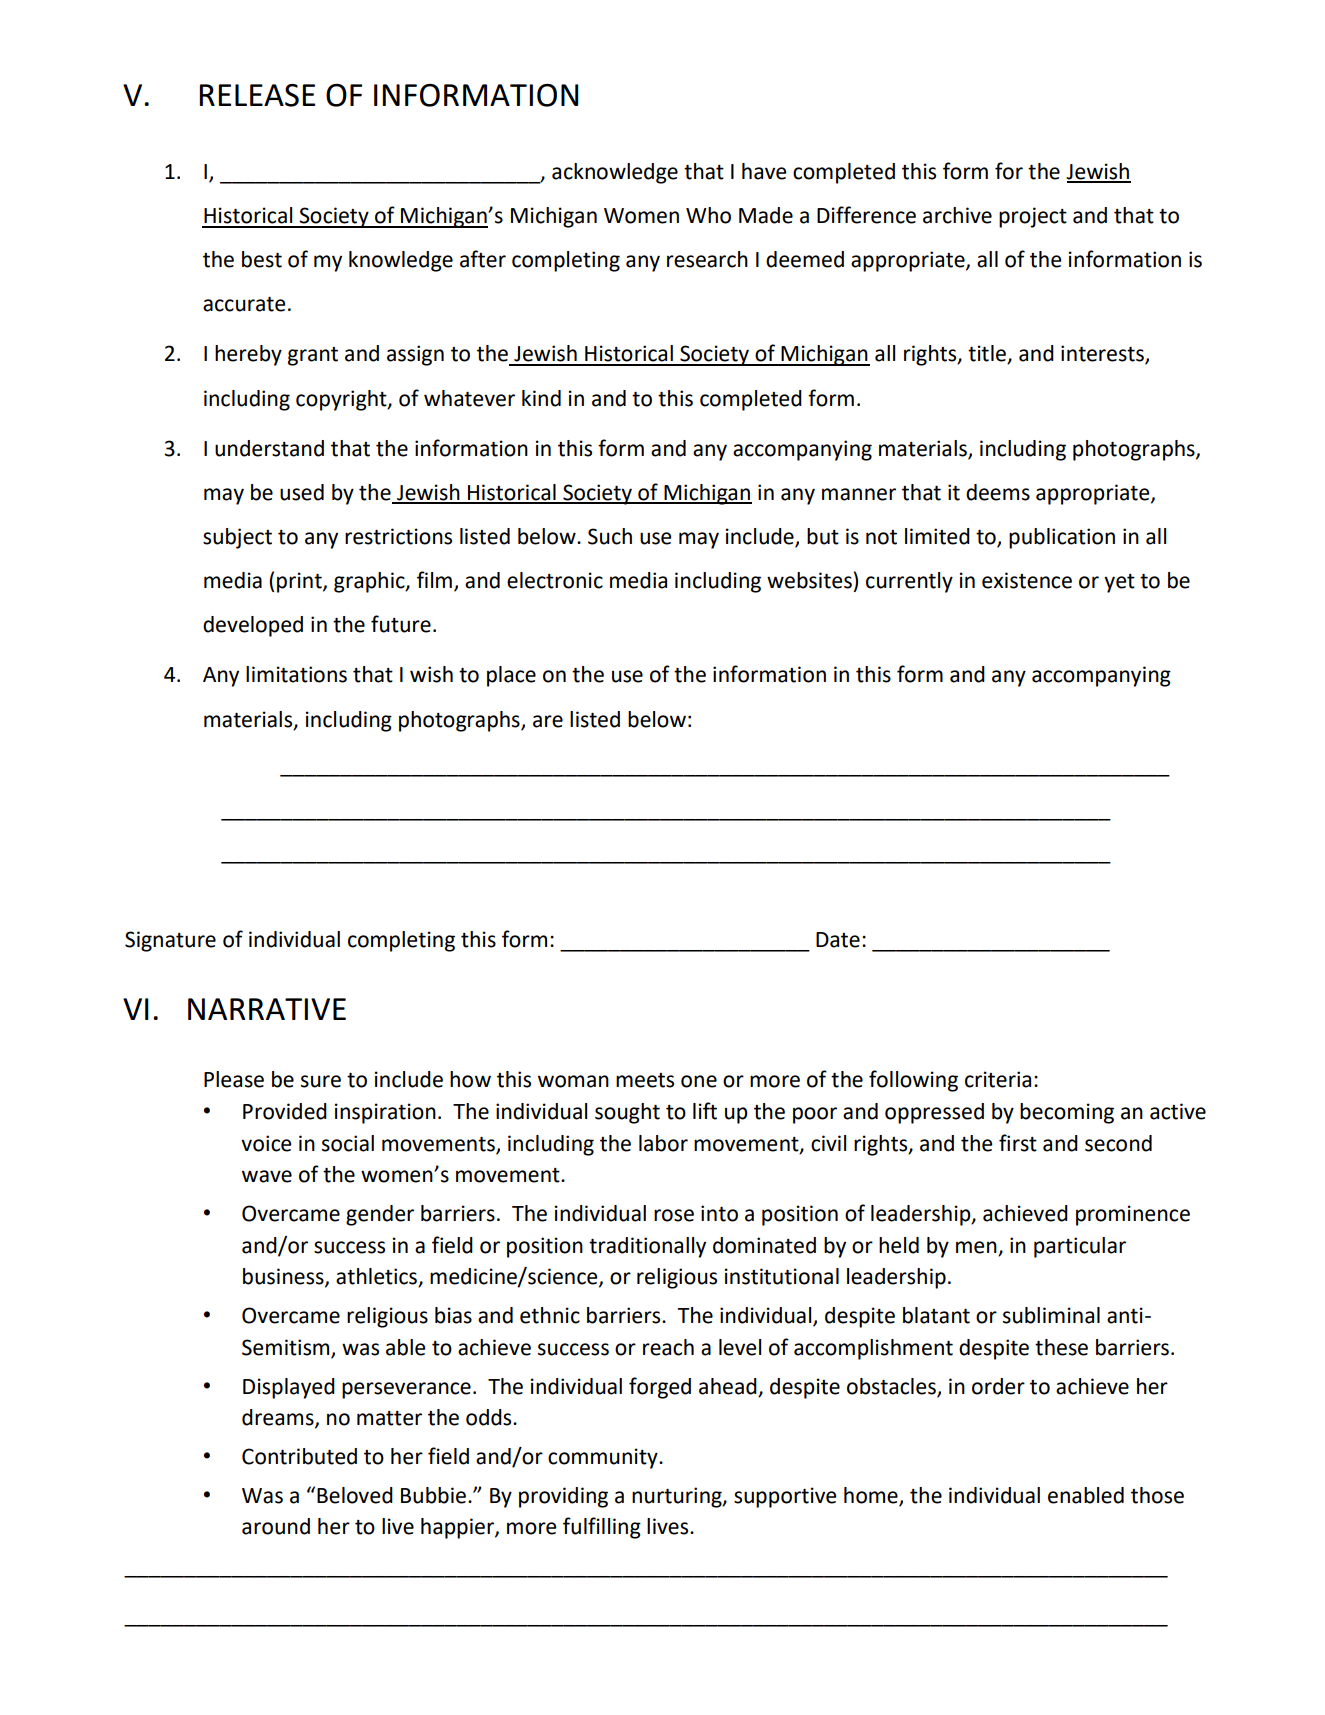 Image resolution: width=1325 pixels, height=1715 pixels. I want to click on rose, so click(674, 1215).
